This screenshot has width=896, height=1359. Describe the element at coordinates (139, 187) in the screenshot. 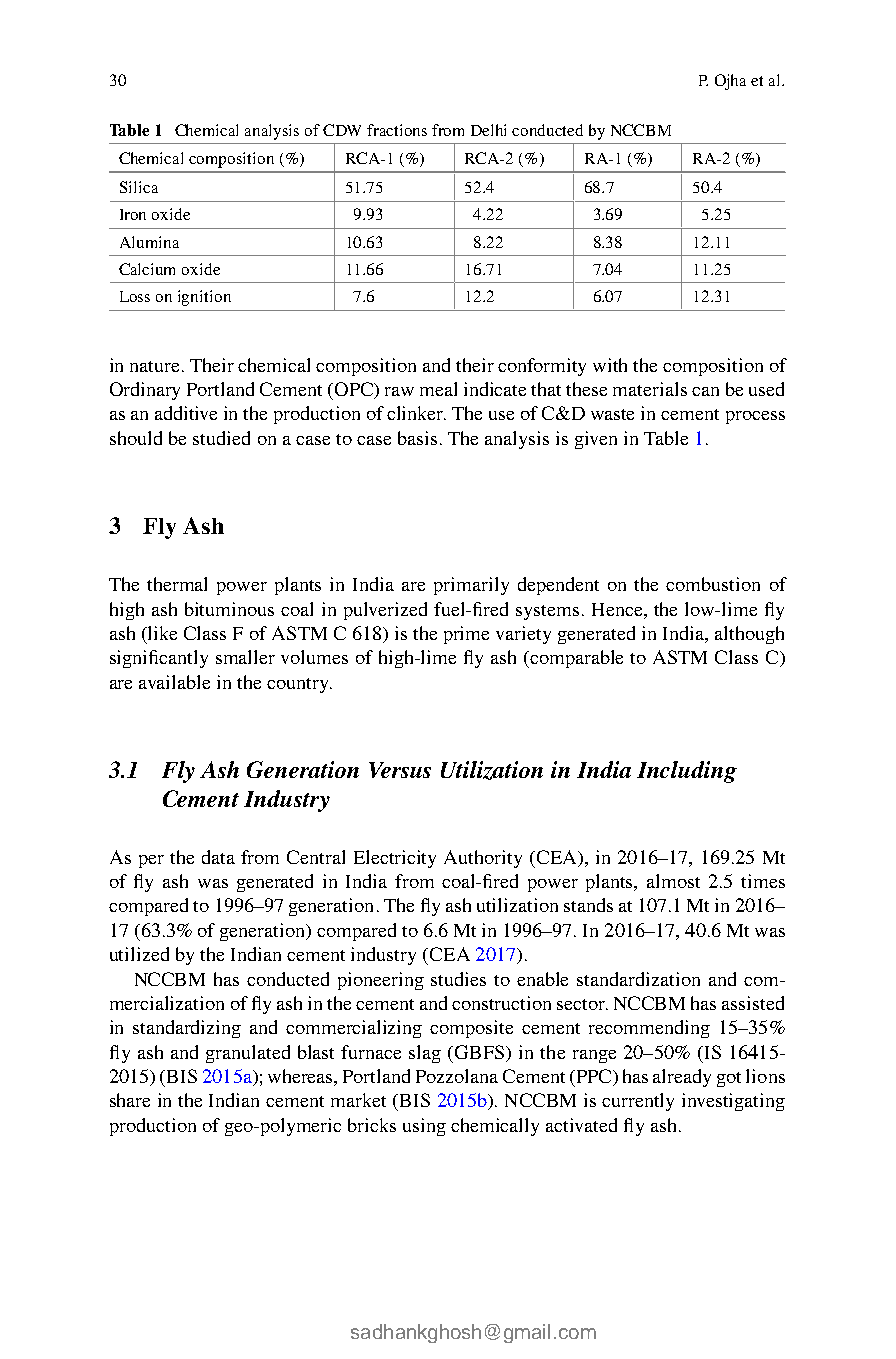

I see `Silica` at that location.
